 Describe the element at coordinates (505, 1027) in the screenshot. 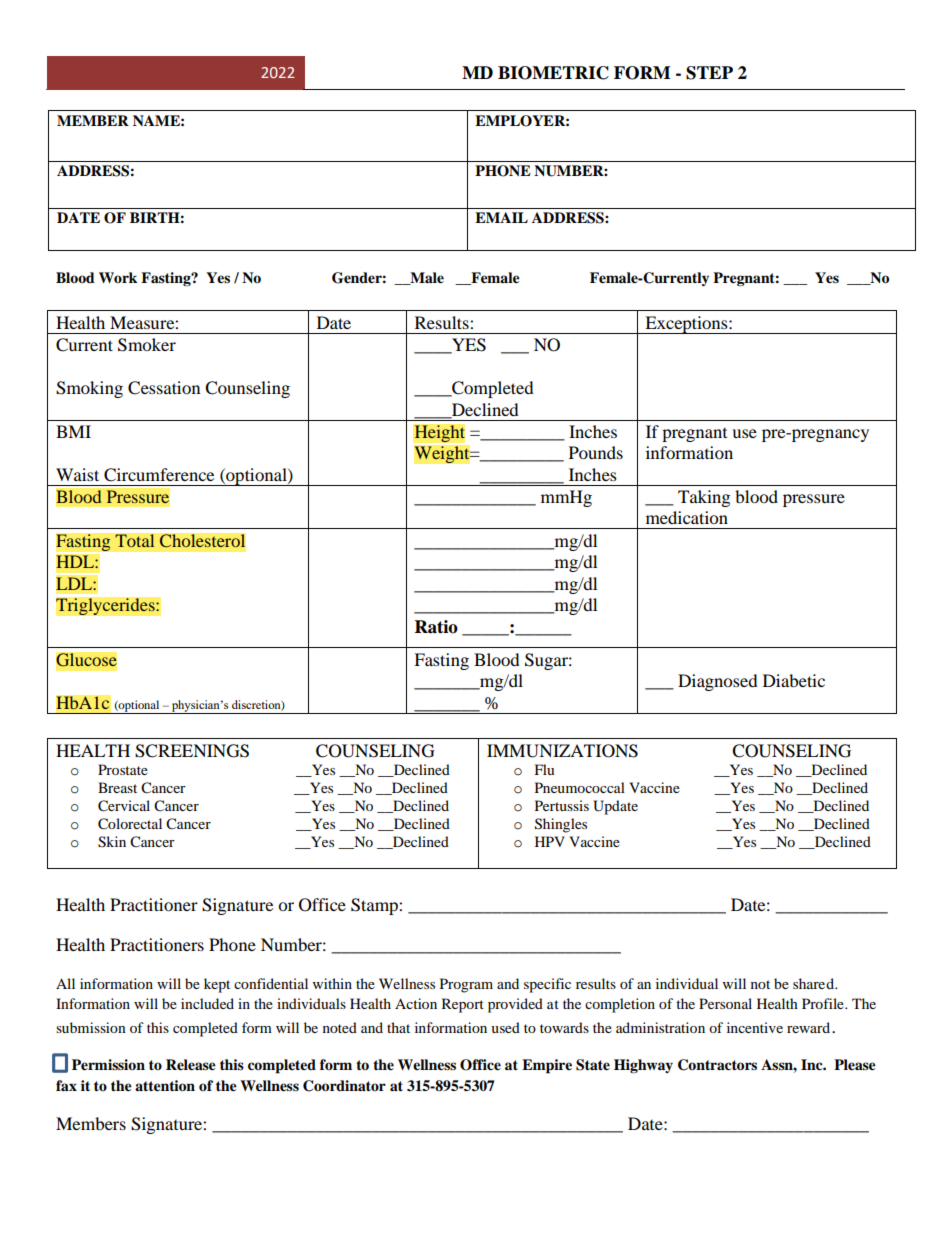

I see `used` at that location.
